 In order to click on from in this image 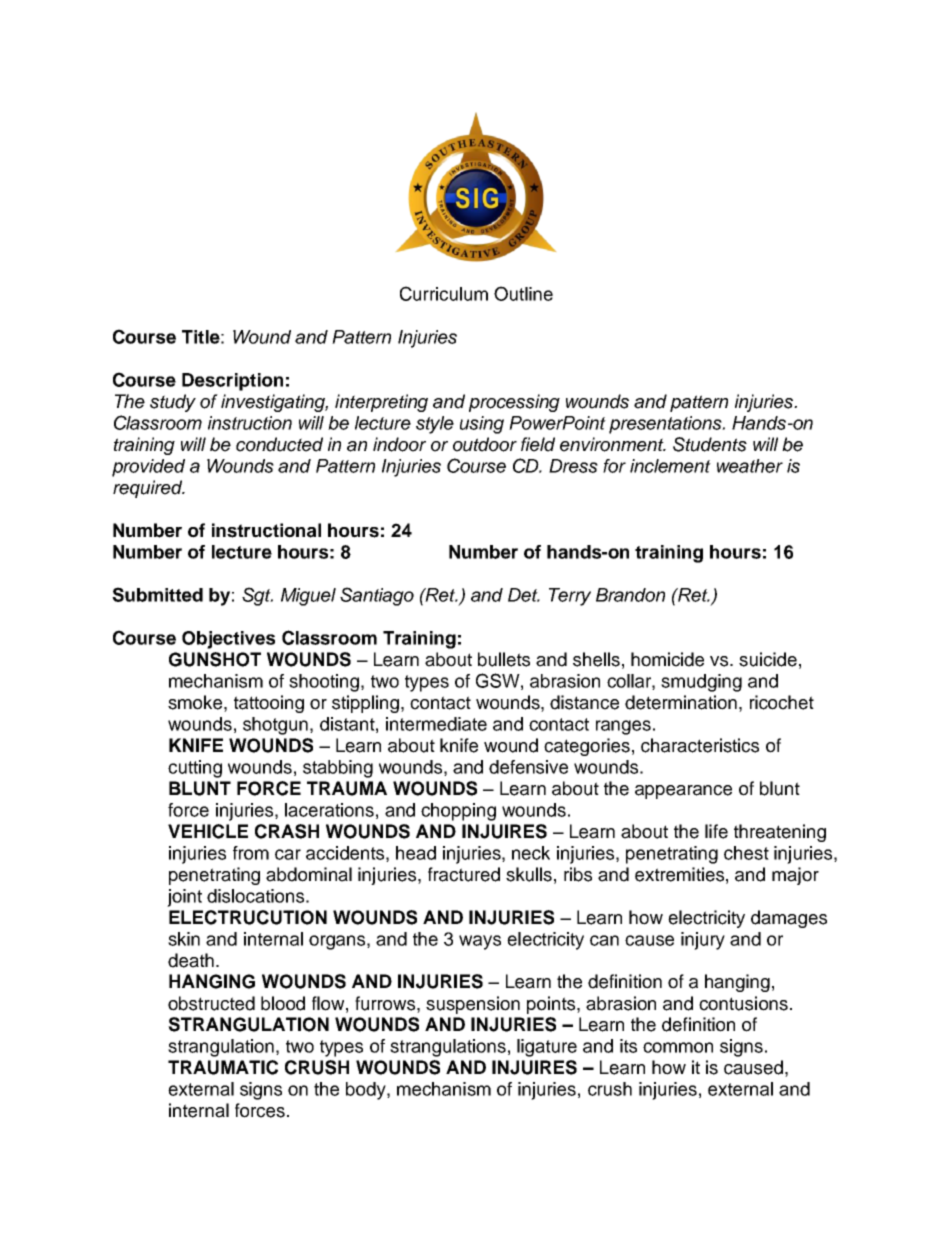, I will do `click(251, 853)`.
